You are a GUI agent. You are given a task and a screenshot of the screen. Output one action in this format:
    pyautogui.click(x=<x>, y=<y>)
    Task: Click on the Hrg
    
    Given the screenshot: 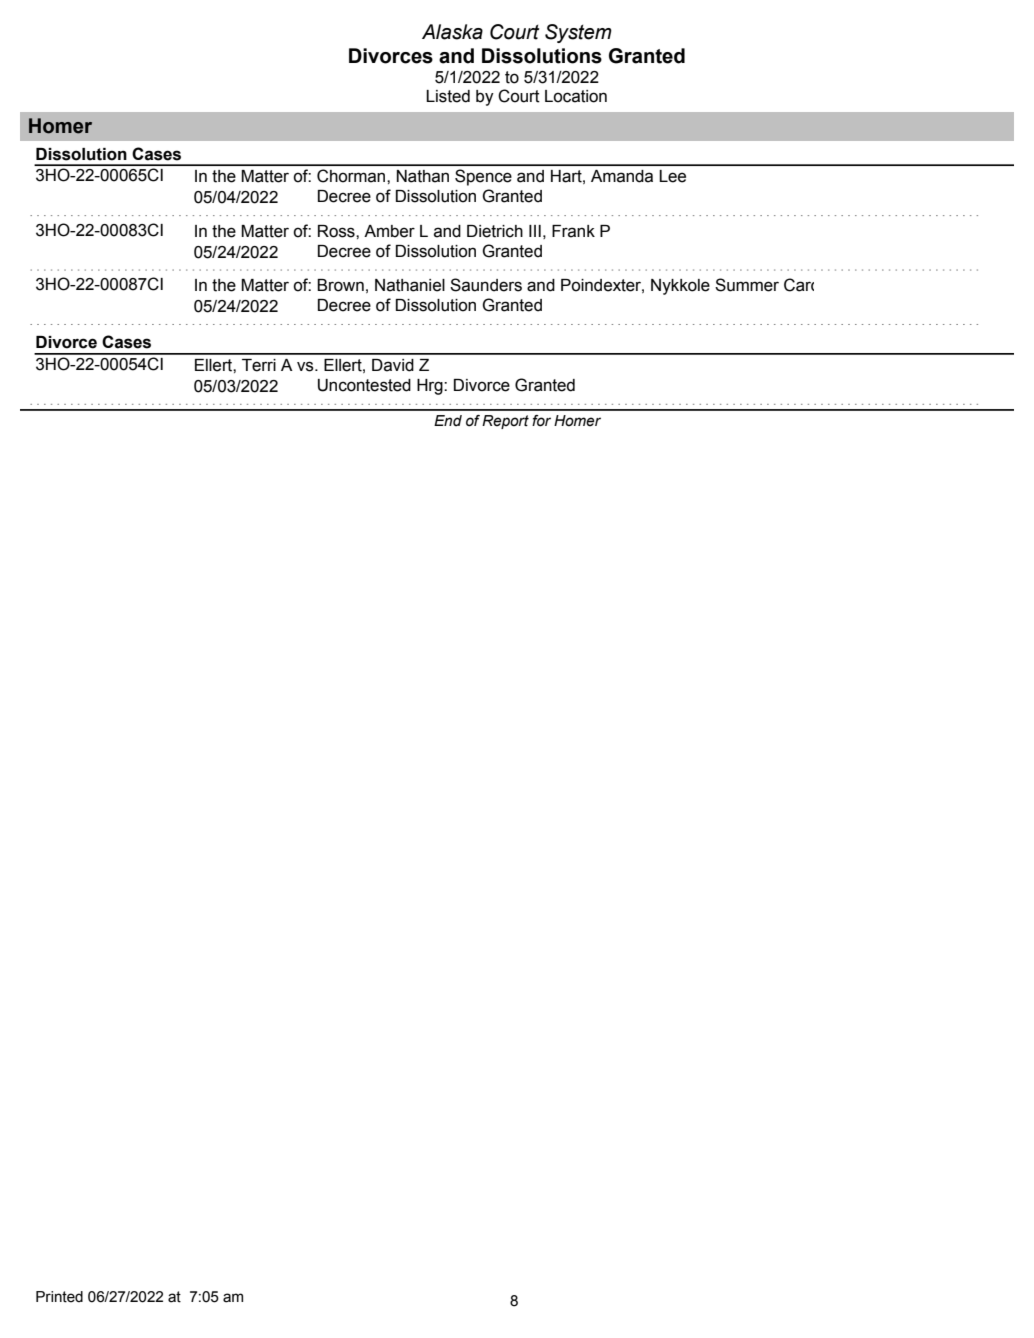 What is the action you would take?
    pyautogui.click(x=431, y=387)
